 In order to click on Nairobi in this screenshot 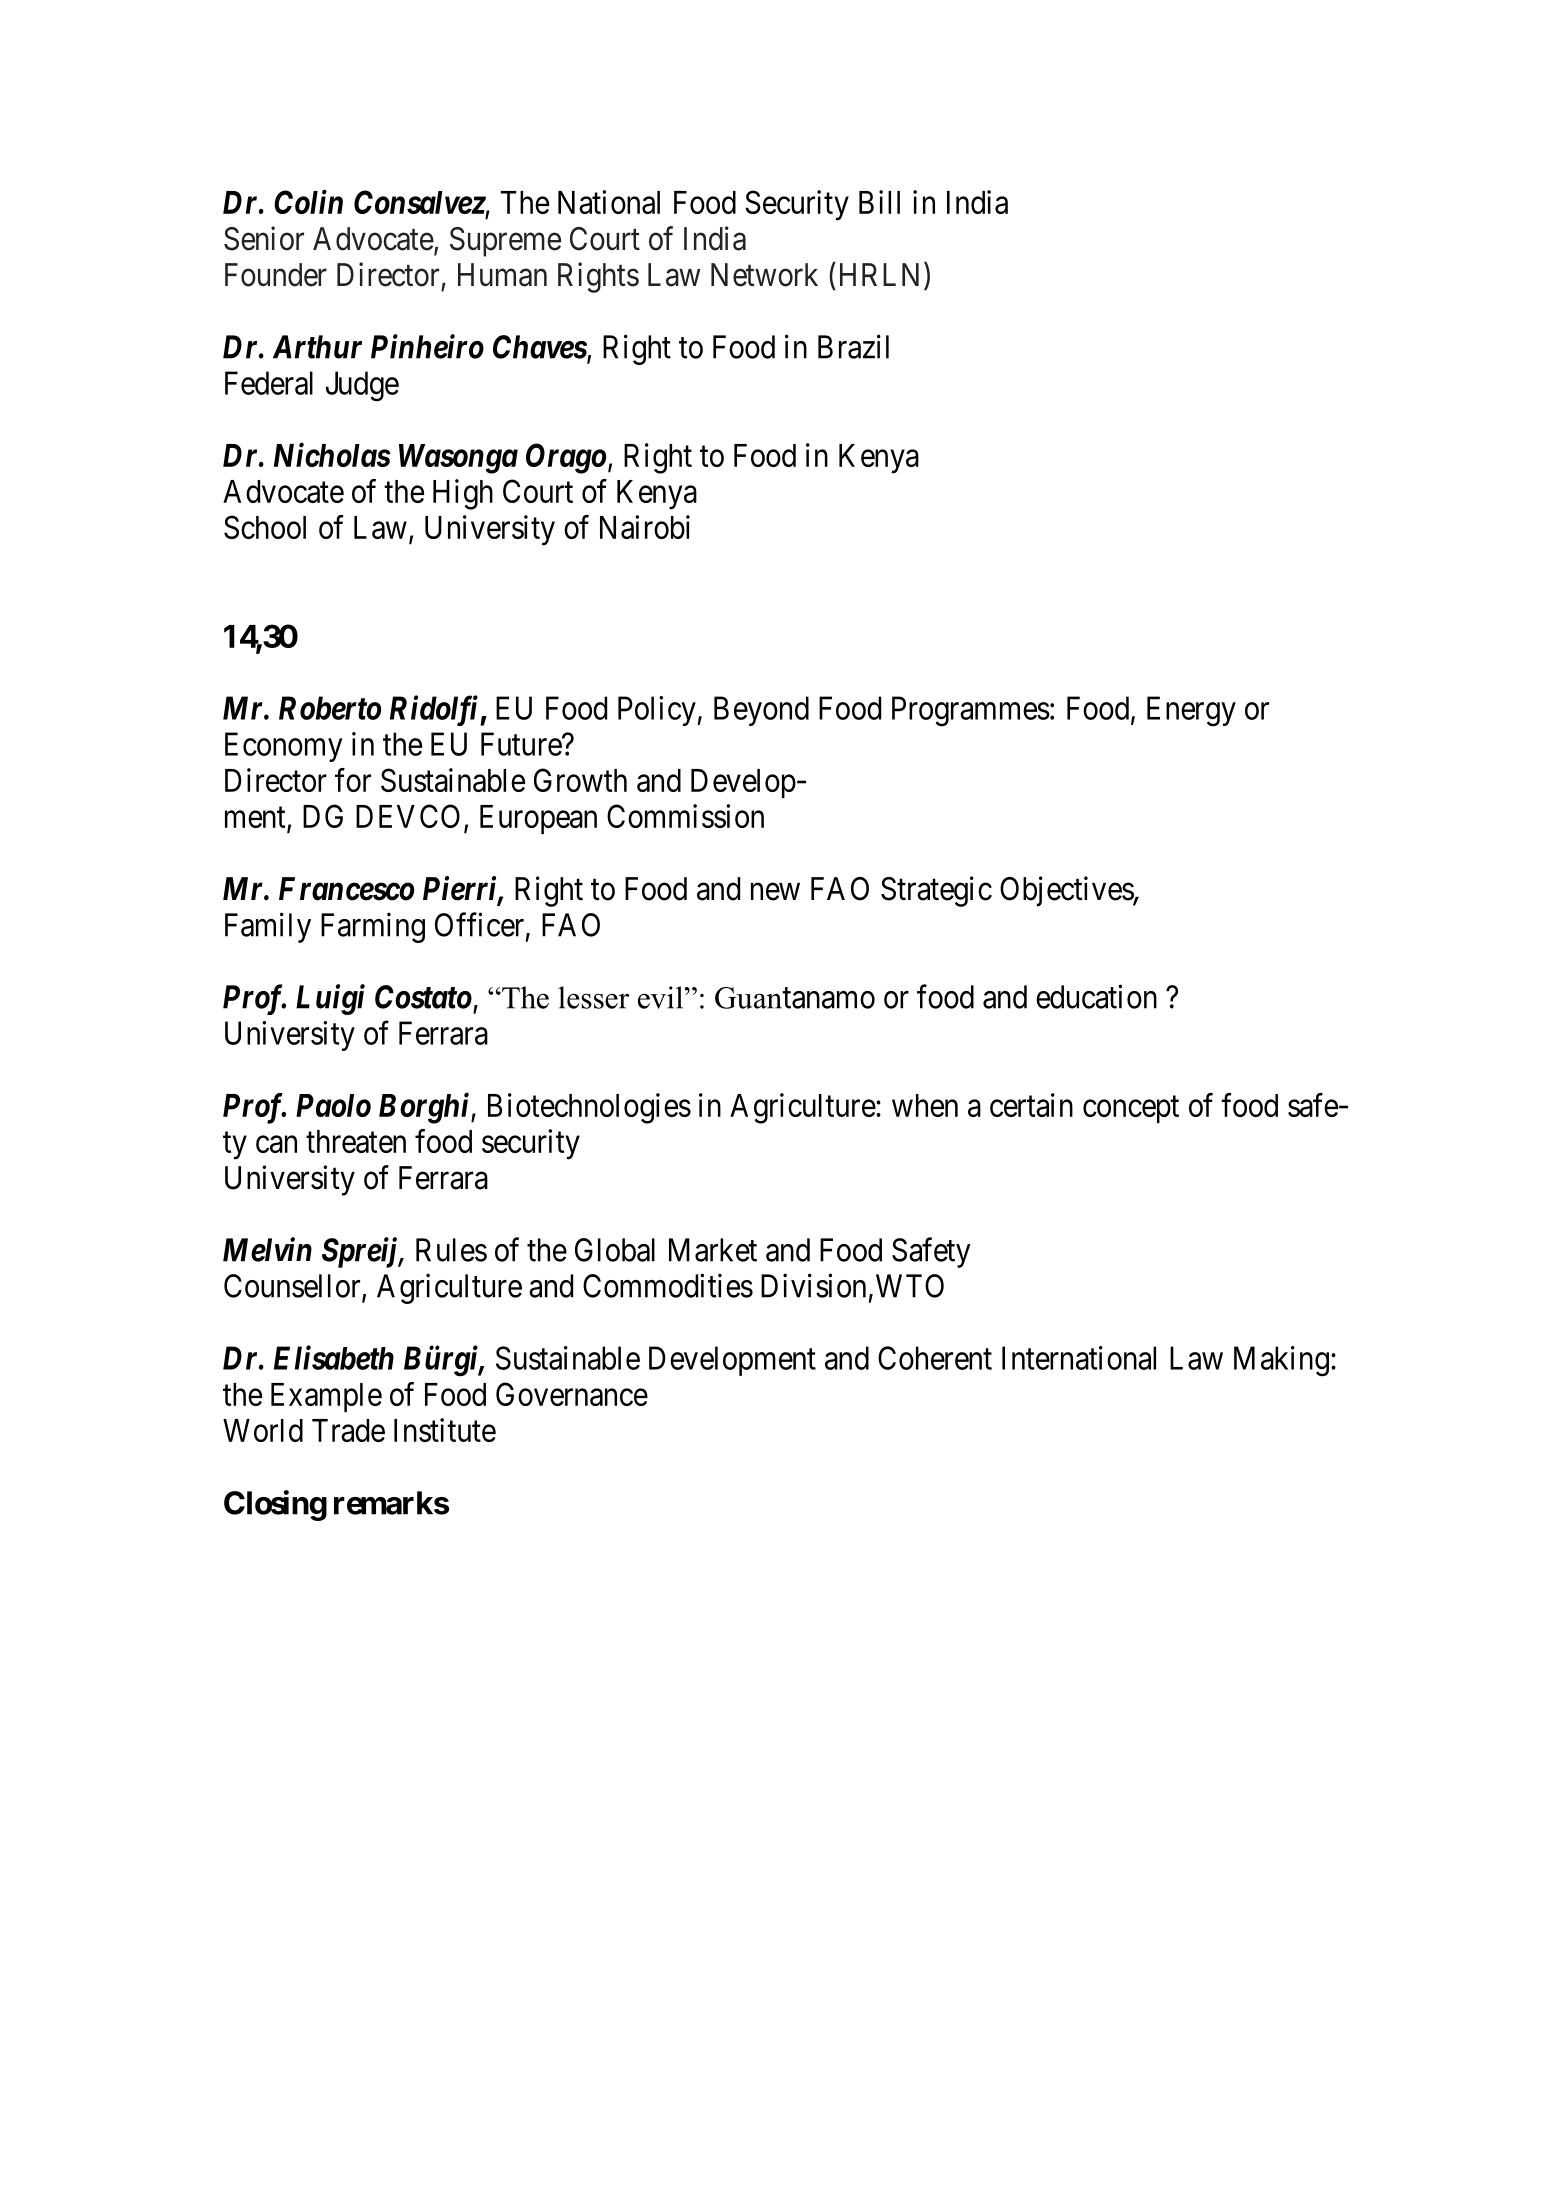, I will do `click(645, 527)`.
